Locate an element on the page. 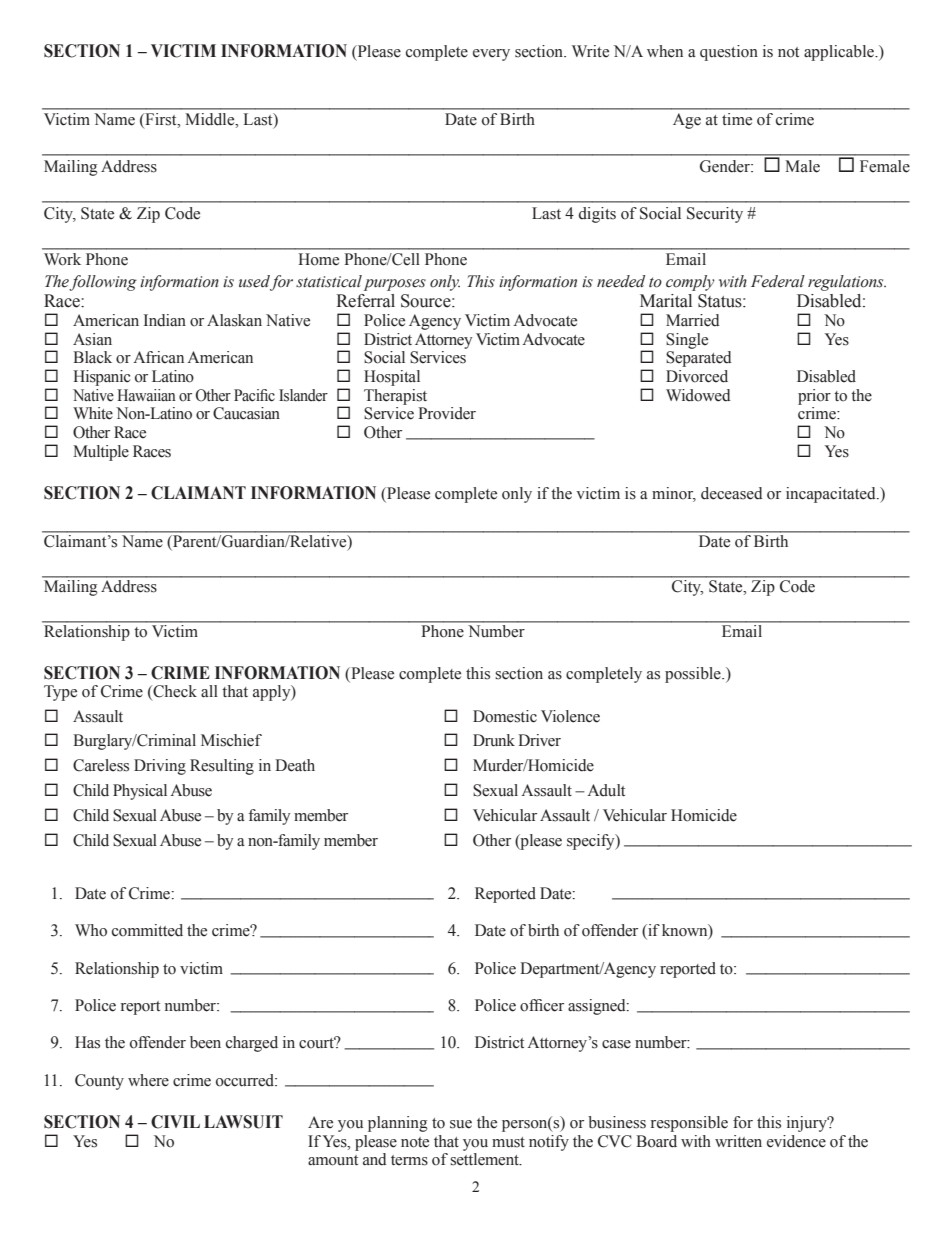 This image has width=952, height=1233. African is located at coordinates (158, 357).
